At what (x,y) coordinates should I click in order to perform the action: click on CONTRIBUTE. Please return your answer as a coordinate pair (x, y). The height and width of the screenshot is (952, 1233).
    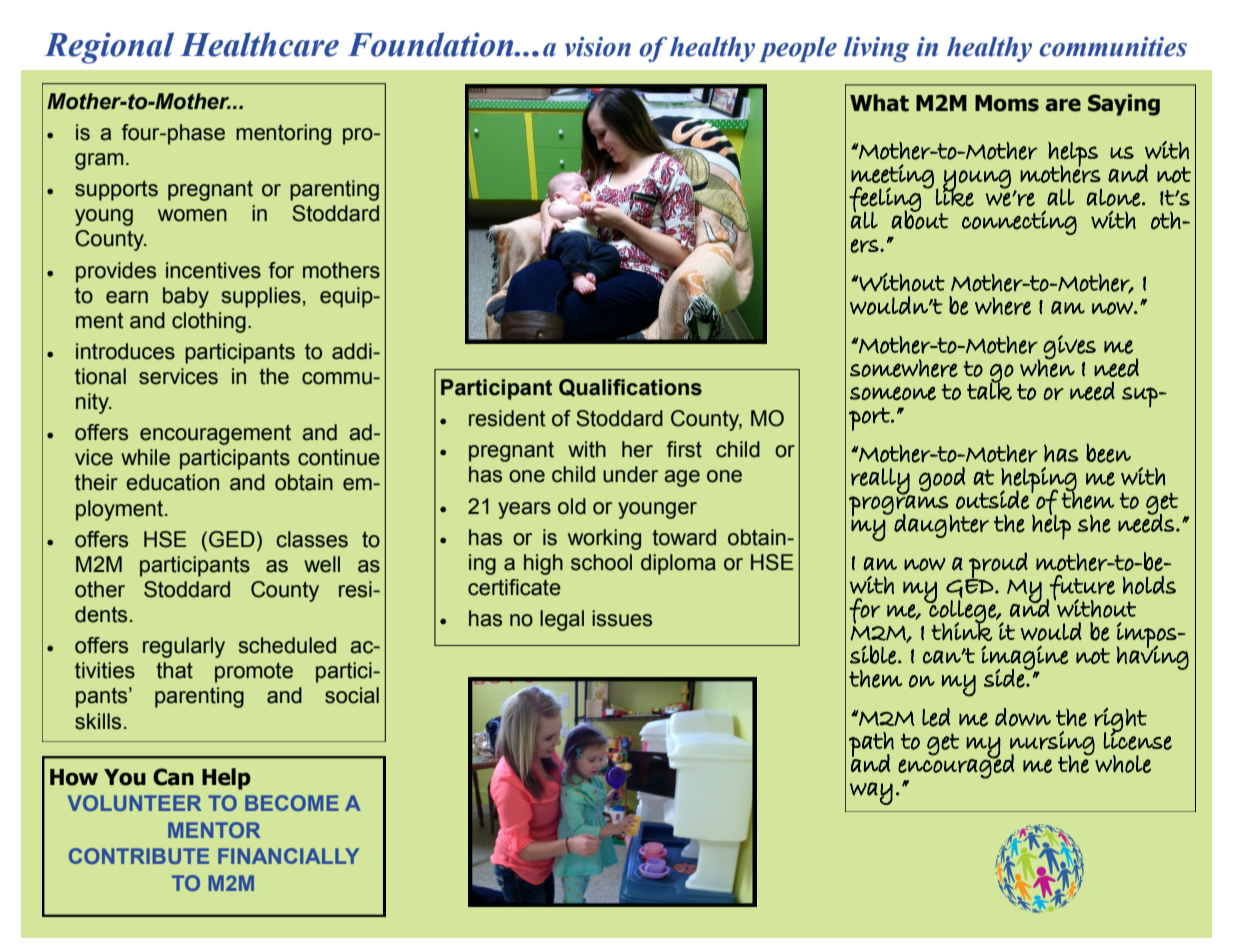
    Looking at the image, I should click on (139, 856).
